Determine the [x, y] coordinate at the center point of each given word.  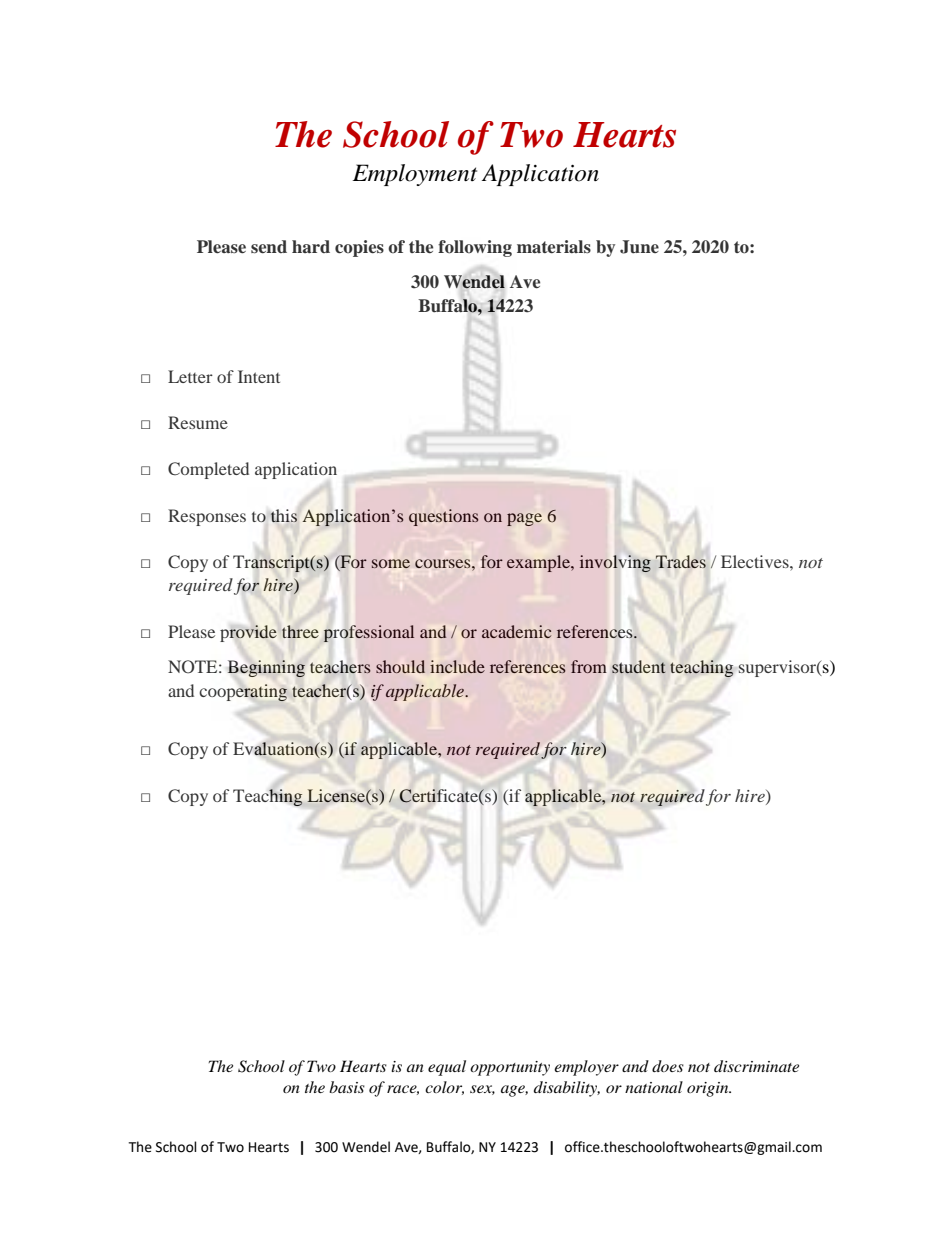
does [668, 1066]
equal [447, 1068]
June [639, 247]
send [269, 246]
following [475, 248]
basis [347, 1087]
